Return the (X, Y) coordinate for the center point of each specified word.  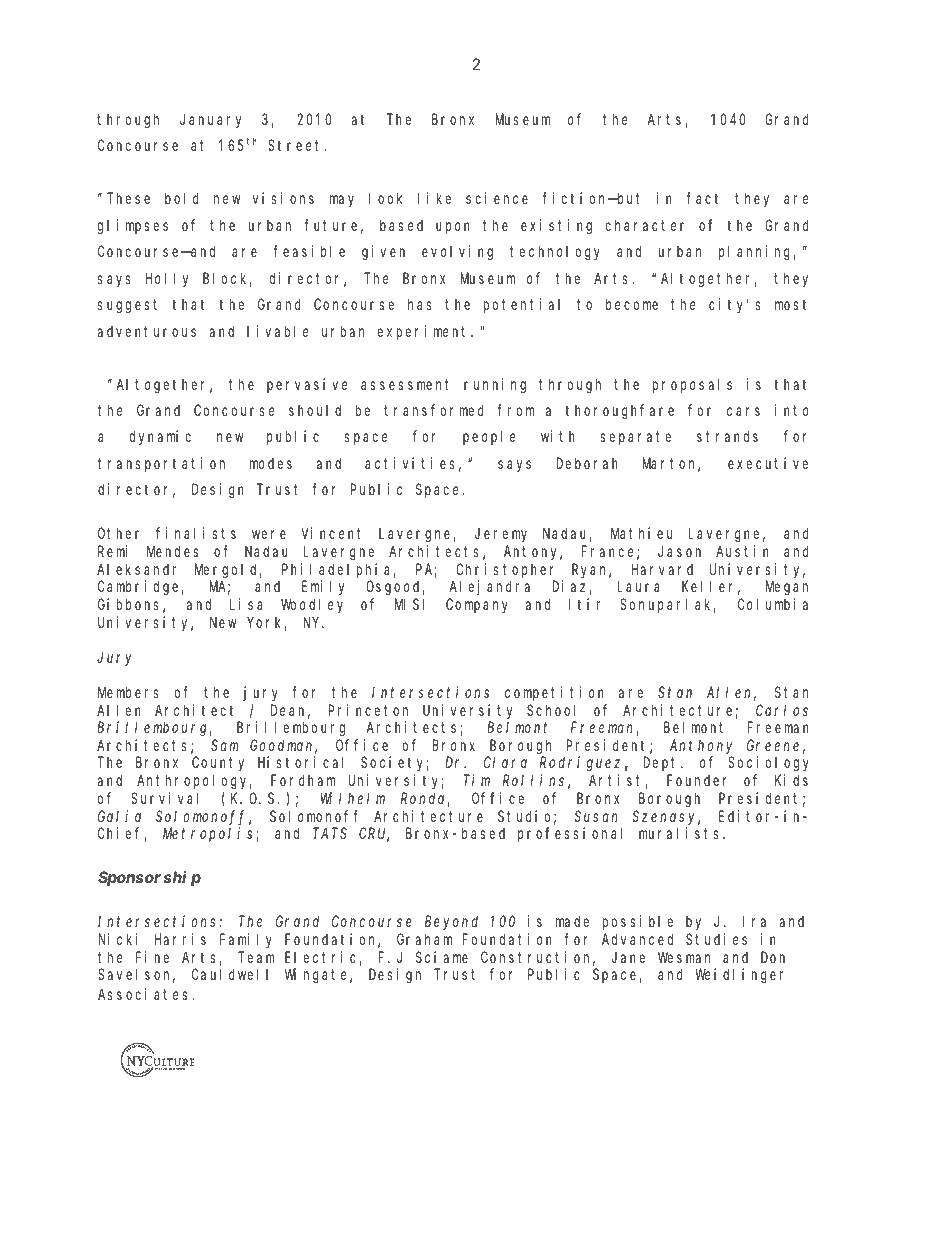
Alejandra (490, 587)
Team (256, 957)
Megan (787, 589)
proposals (692, 385)
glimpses (133, 227)
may (342, 201)
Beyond (451, 923)
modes (271, 463)
